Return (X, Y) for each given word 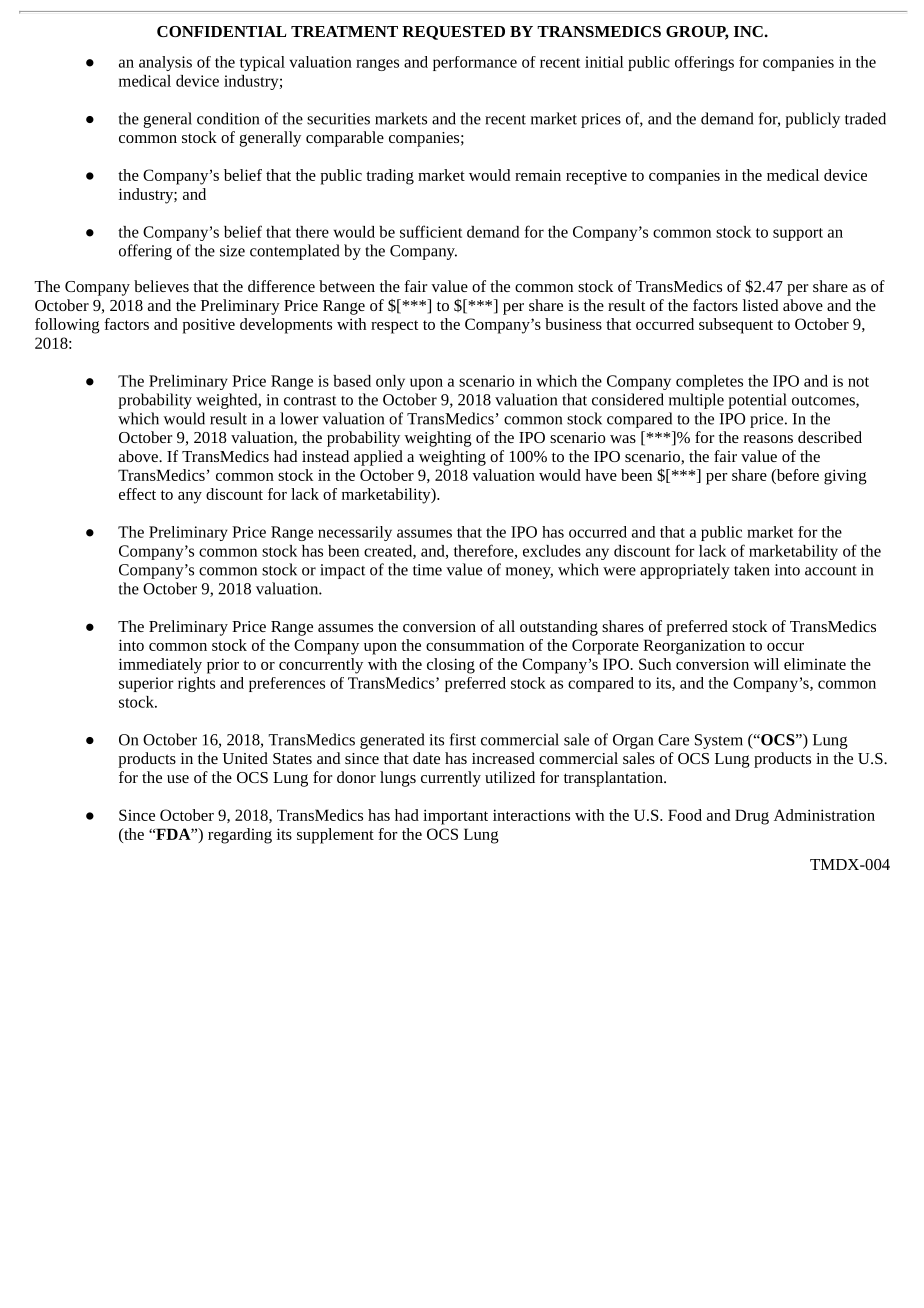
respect (394, 327)
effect (137, 494)
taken (752, 569)
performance (475, 63)
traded (865, 118)
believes (161, 286)
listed (760, 305)
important (455, 817)
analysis (165, 63)
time (427, 570)
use (178, 779)
